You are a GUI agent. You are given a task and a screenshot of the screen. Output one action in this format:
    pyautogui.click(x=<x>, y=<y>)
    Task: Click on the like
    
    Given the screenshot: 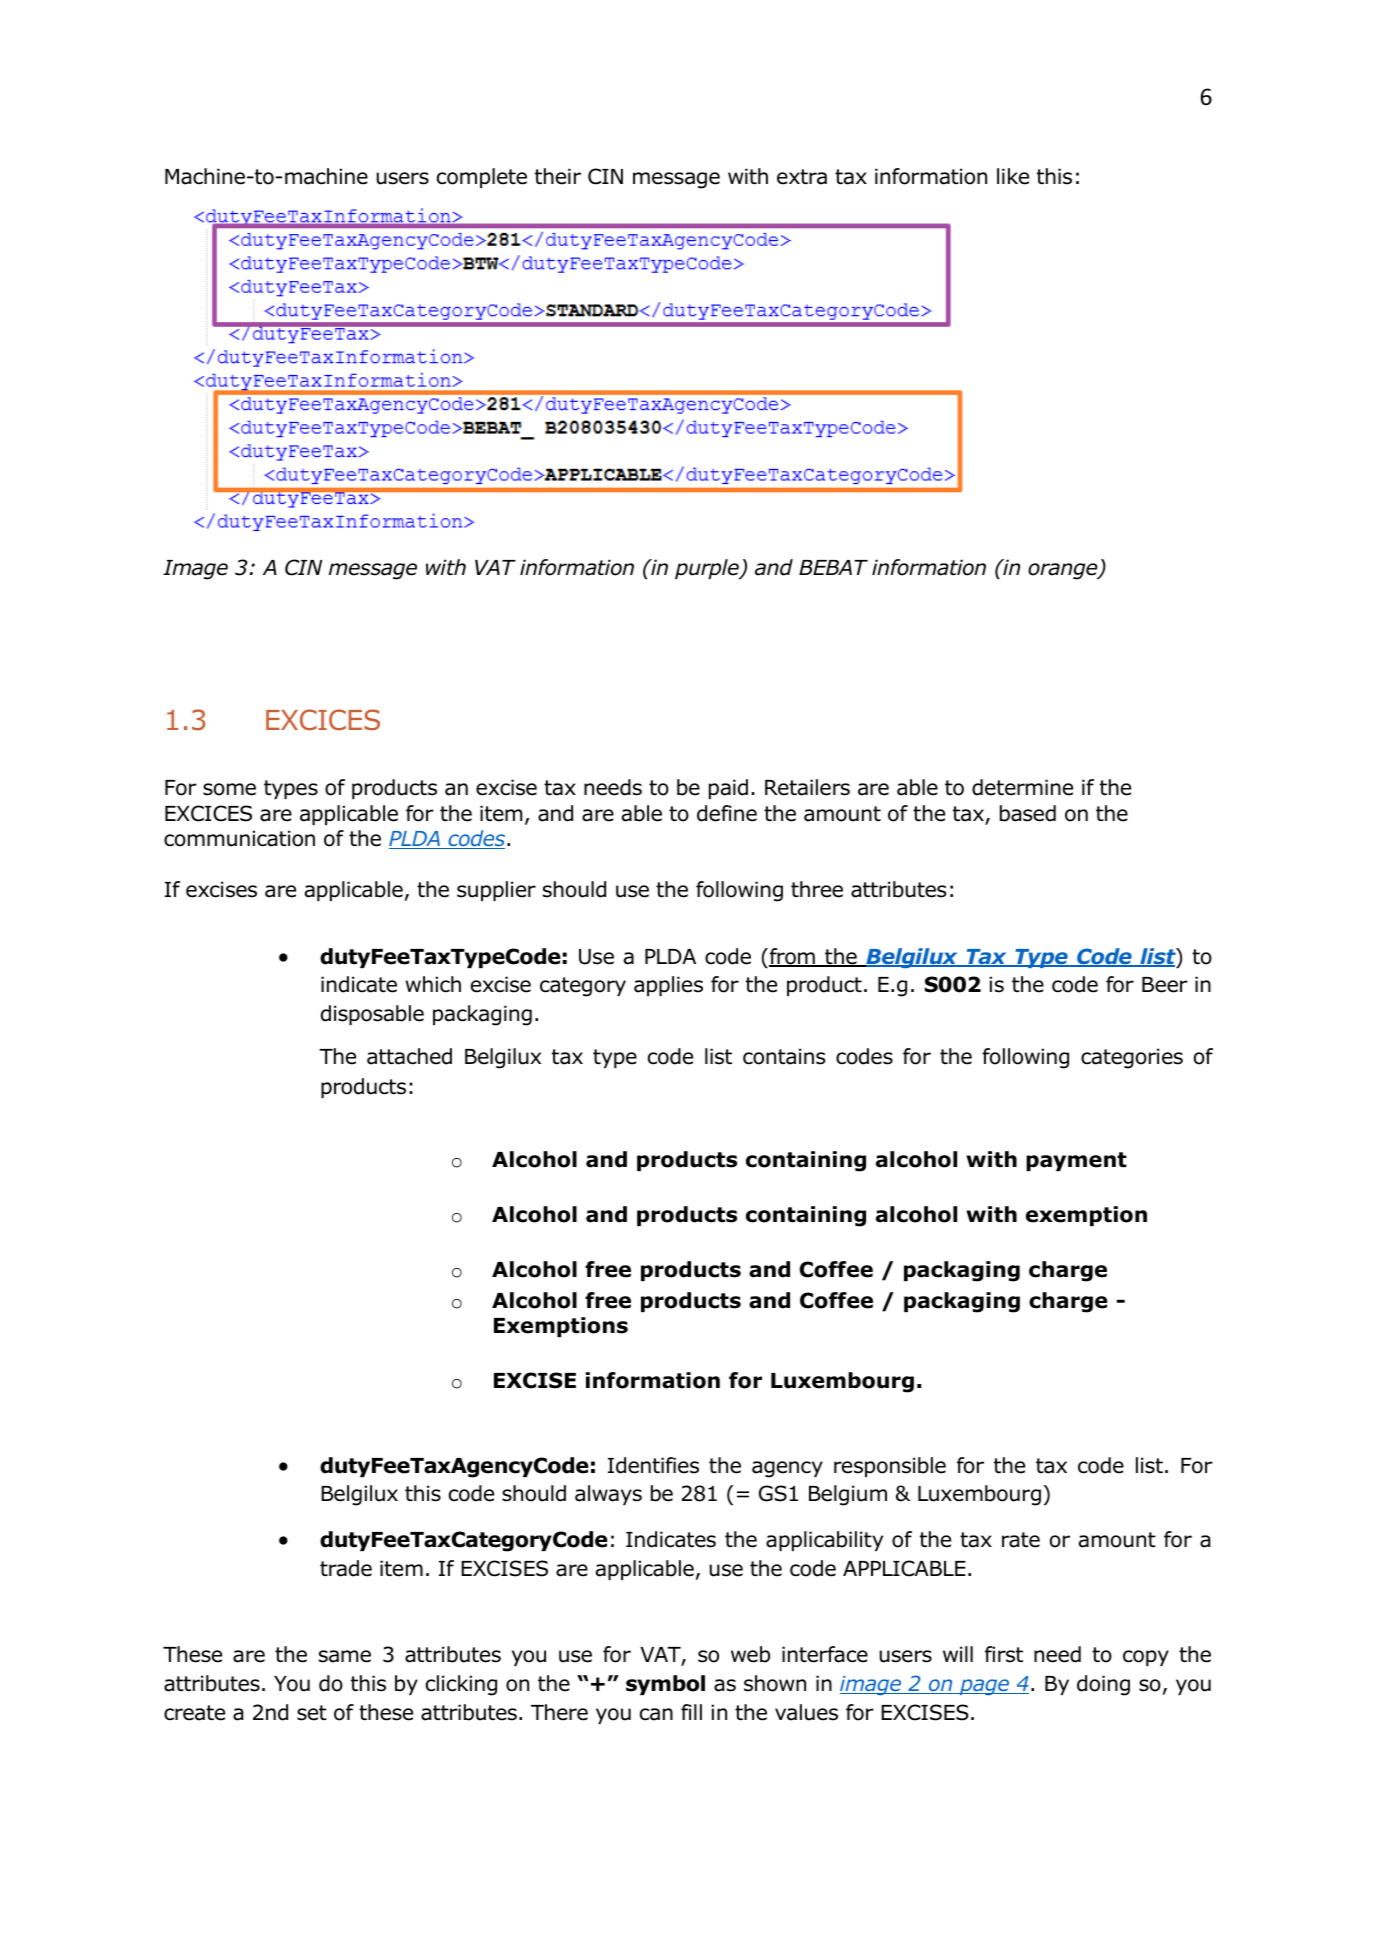 What is the action you would take?
    pyautogui.click(x=1013, y=176)
